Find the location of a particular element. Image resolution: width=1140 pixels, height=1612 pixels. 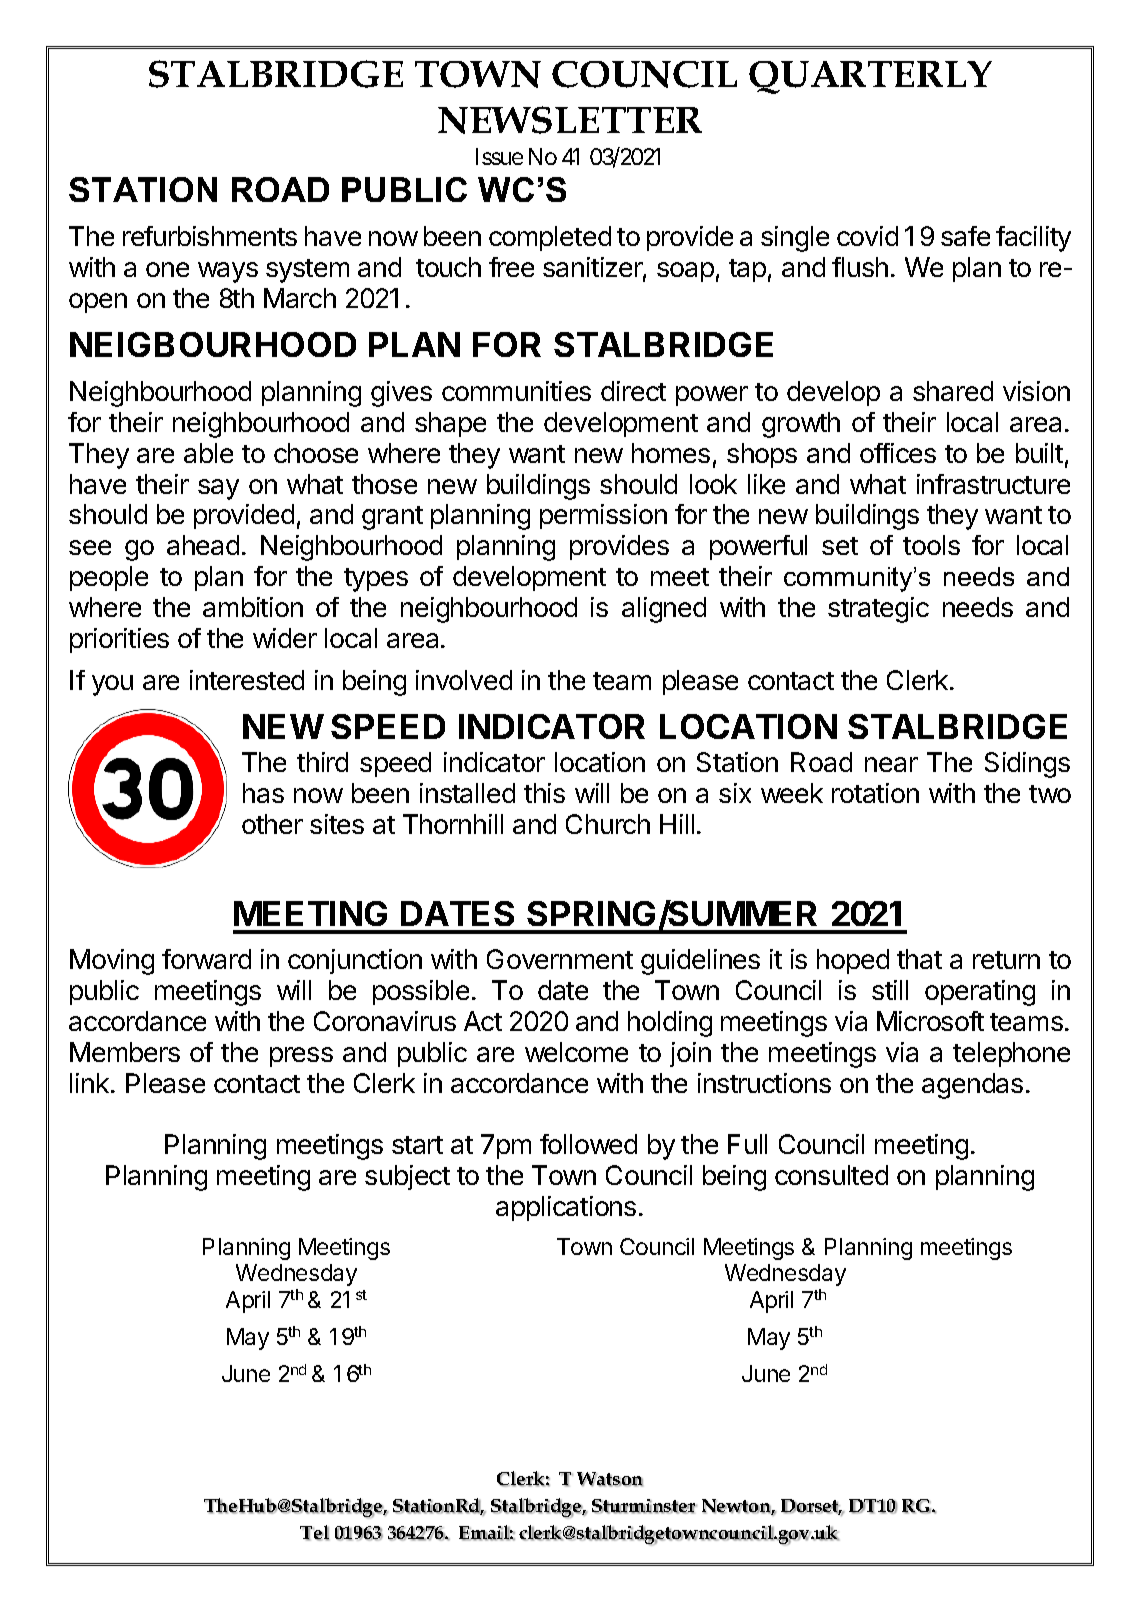

has is located at coordinates (263, 793).
